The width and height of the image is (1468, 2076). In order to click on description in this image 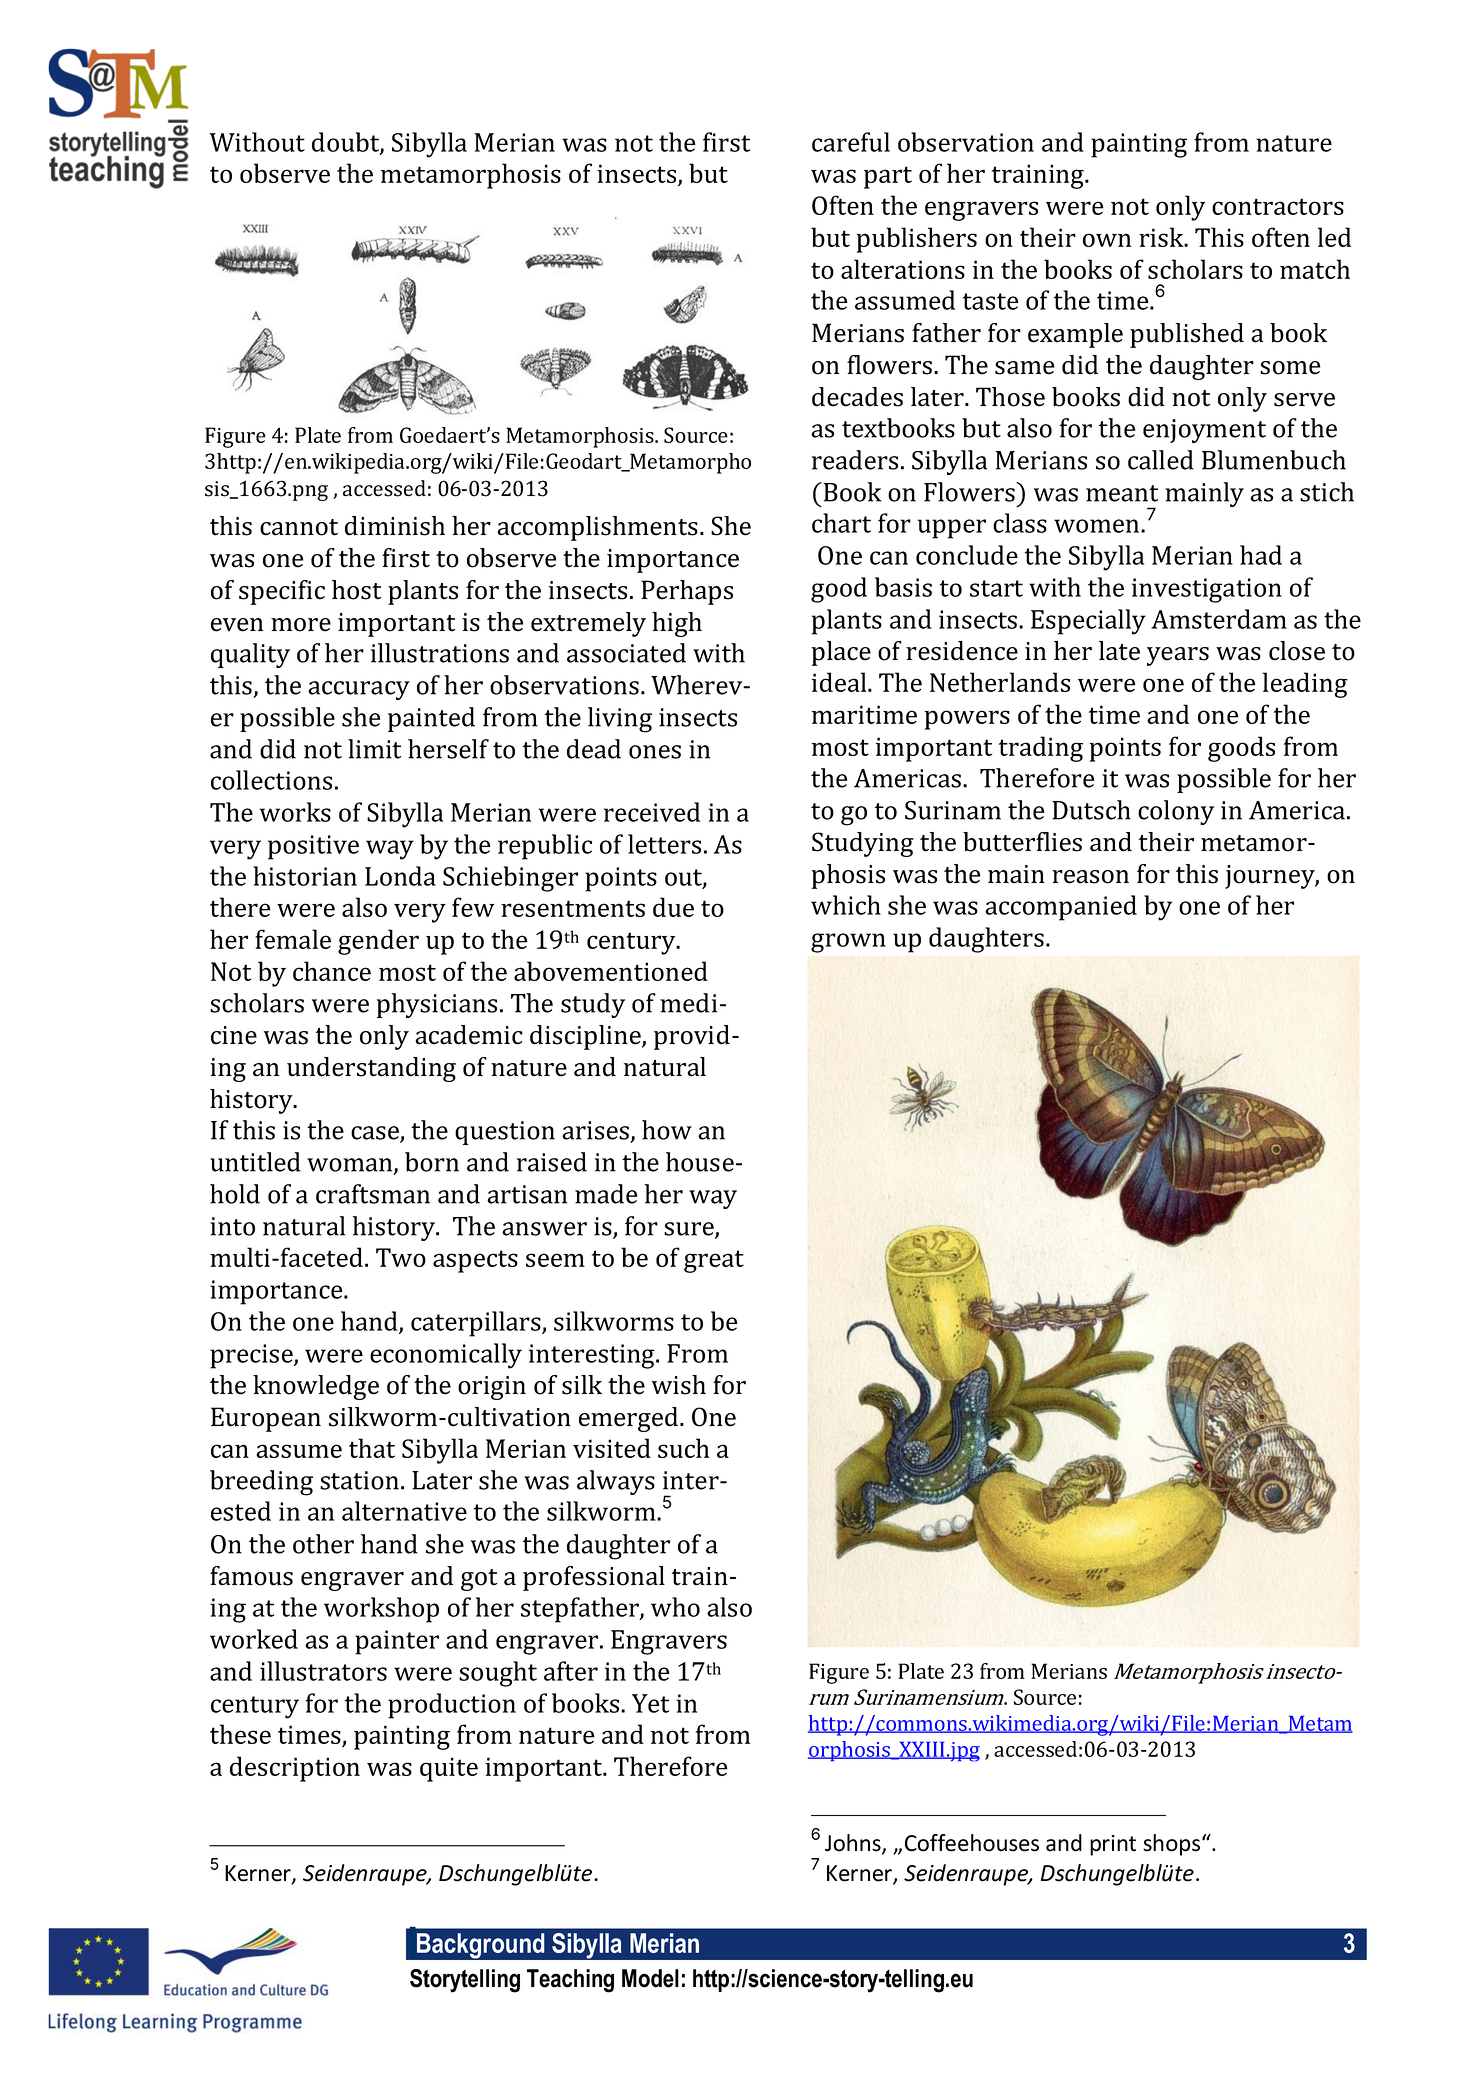, I will do `click(295, 1769)`.
